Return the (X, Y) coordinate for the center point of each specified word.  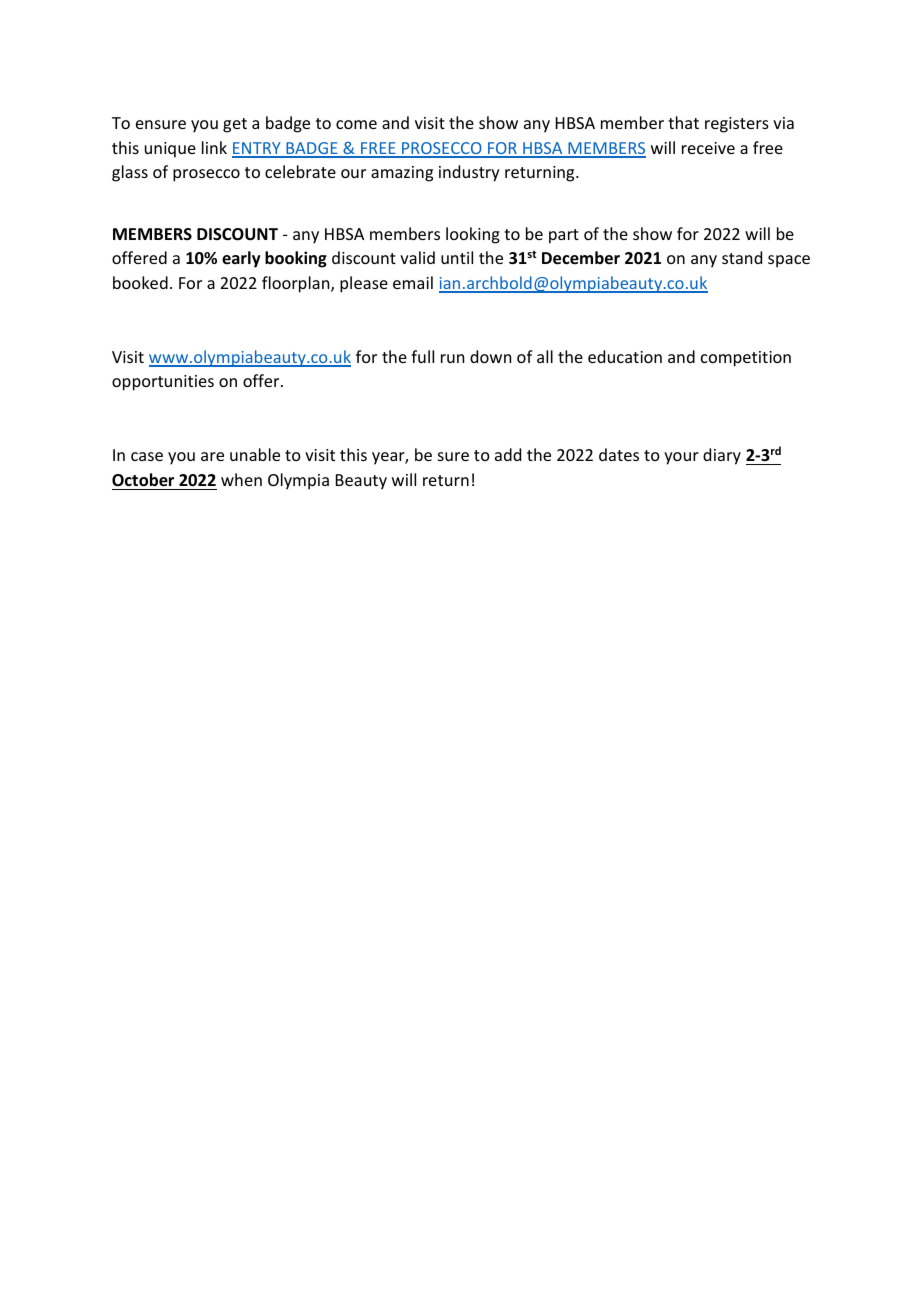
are (212, 456)
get (235, 125)
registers (737, 125)
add (508, 454)
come (356, 124)
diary (722, 456)
